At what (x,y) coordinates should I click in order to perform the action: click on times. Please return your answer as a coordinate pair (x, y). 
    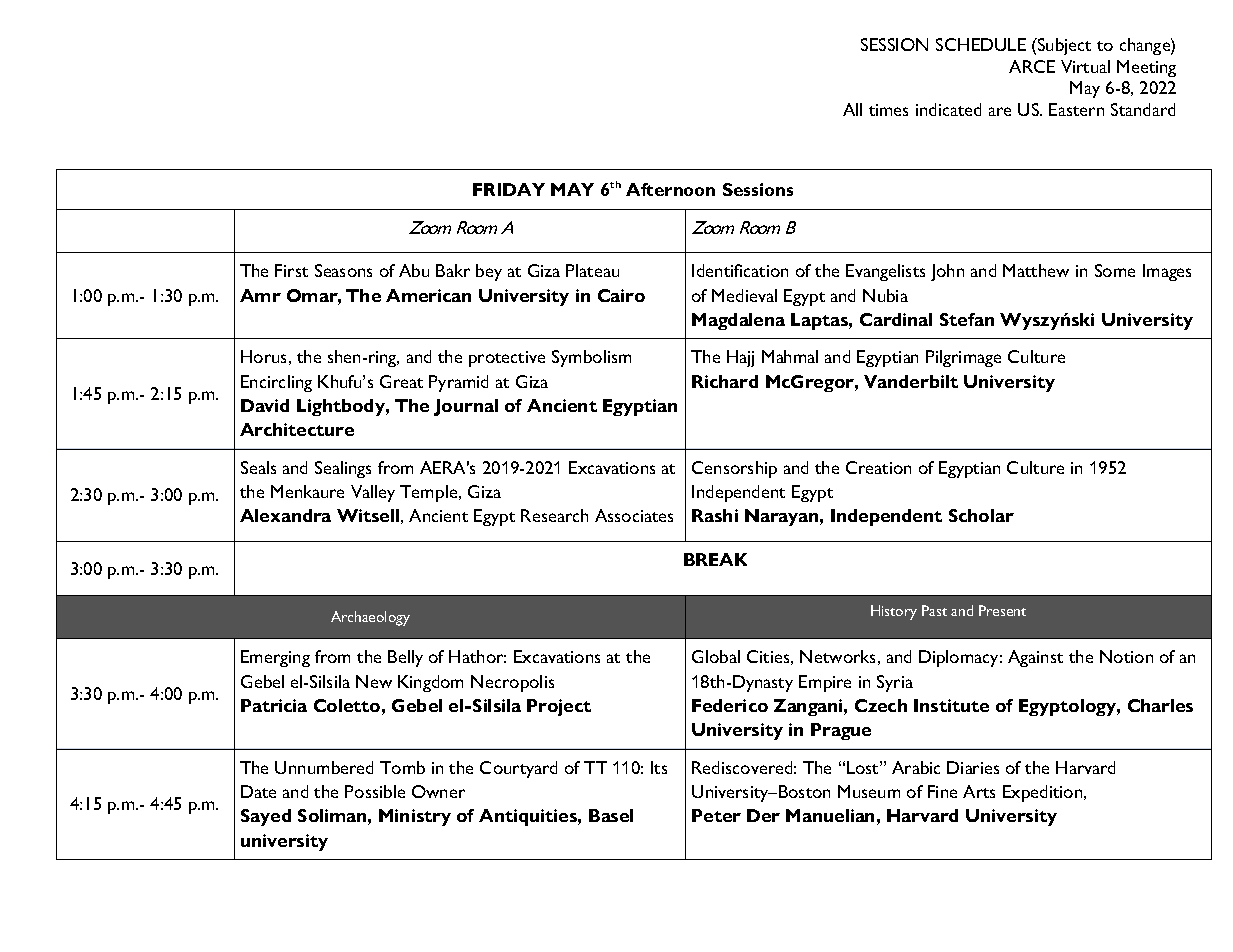
    Looking at the image, I should click on (888, 110).
